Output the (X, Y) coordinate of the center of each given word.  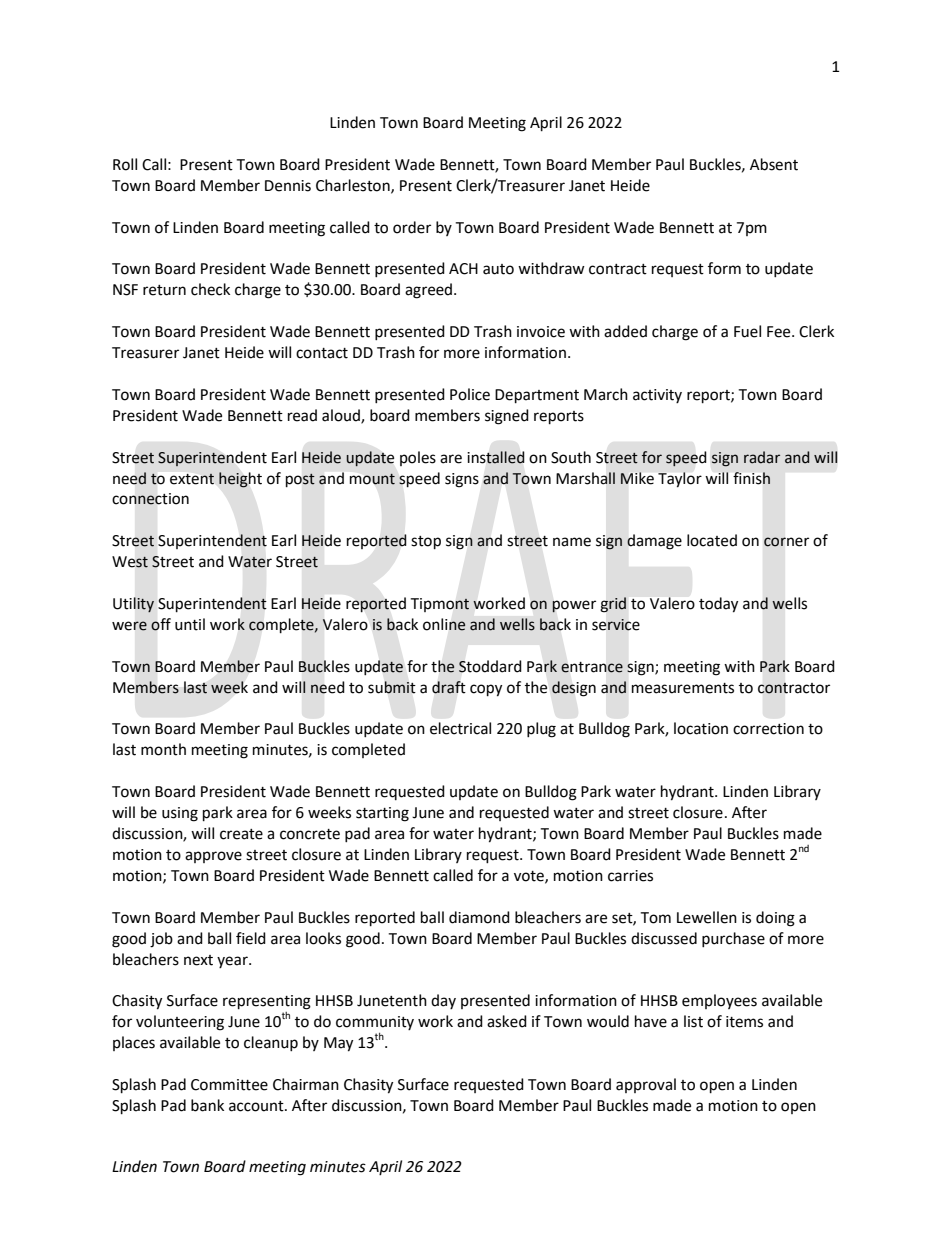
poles (418, 458)
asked (507, 1021)
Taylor (680, 480)
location (701, 728)
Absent (774, 164)
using (180, 814)
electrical (460, 728)
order (412, 227)
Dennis (288, 186)
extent (192, 479)
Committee (229, 1085)
